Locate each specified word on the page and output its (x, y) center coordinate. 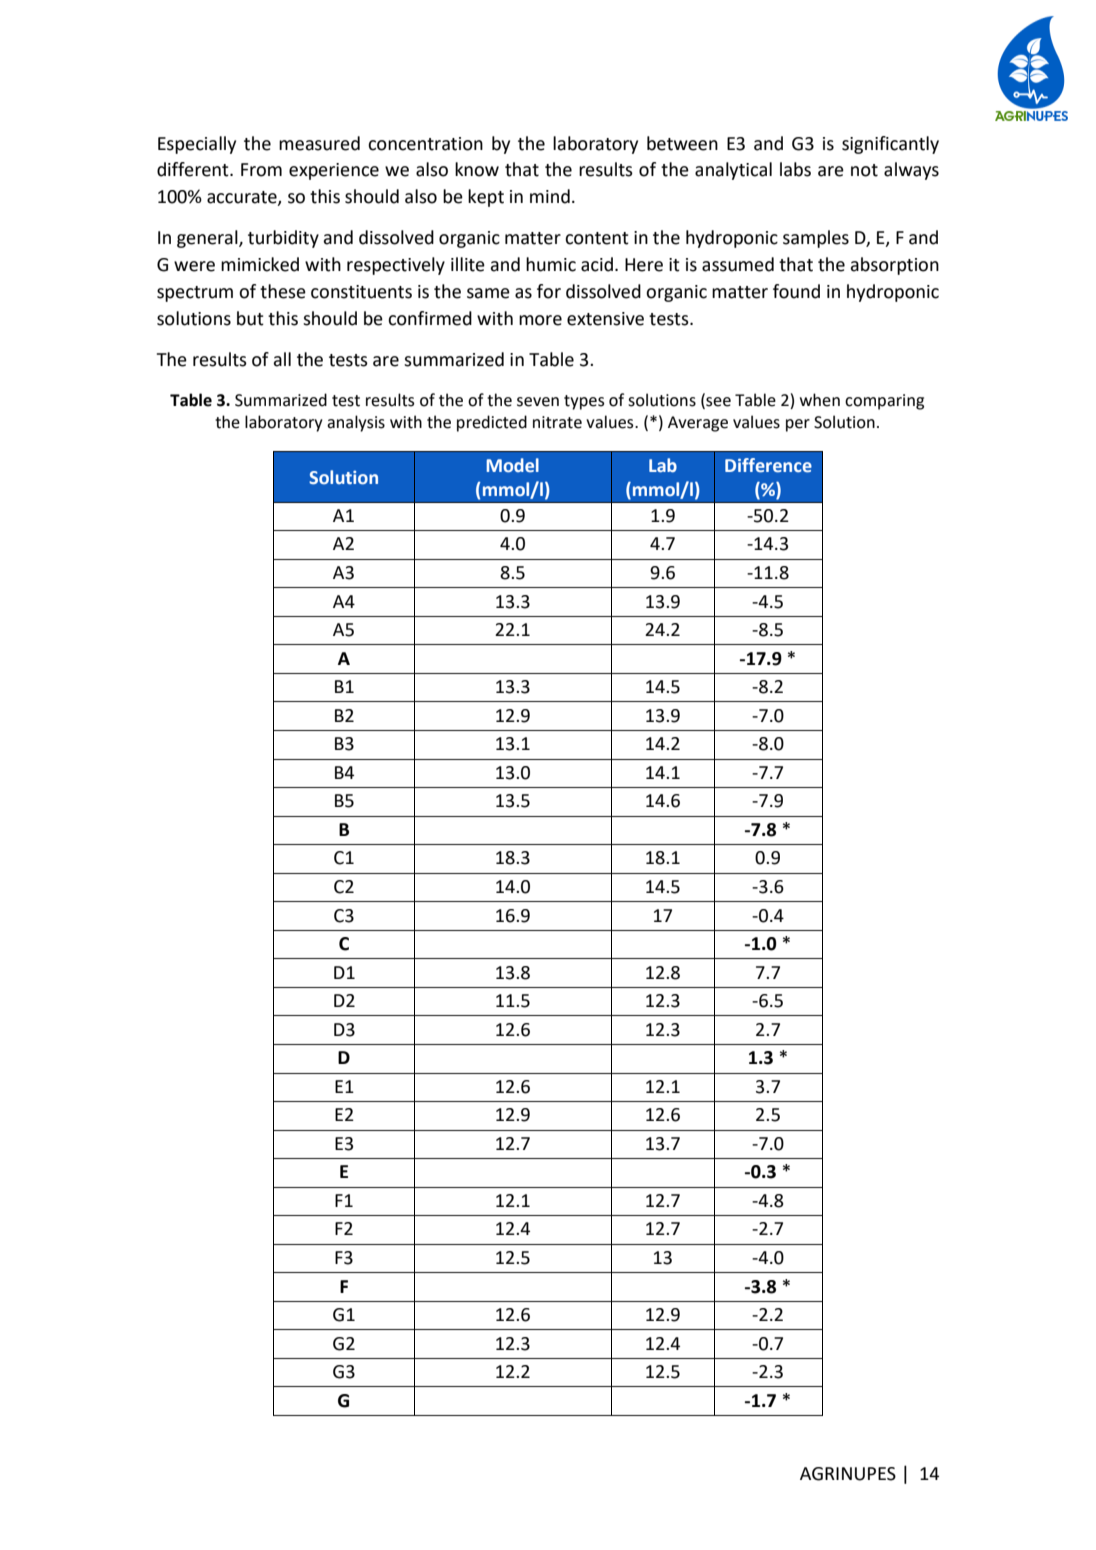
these (283, 291)
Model (512, 465)
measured (319, 143)
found (796, 291)
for (549, 291)
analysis (356, 423)
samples (816, 239)
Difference (768, 465)
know (477, 169)
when (820, 400)
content (597, 238)
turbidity (283, 239)
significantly (890, 145)
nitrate (557, 422)
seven (538, 402)
